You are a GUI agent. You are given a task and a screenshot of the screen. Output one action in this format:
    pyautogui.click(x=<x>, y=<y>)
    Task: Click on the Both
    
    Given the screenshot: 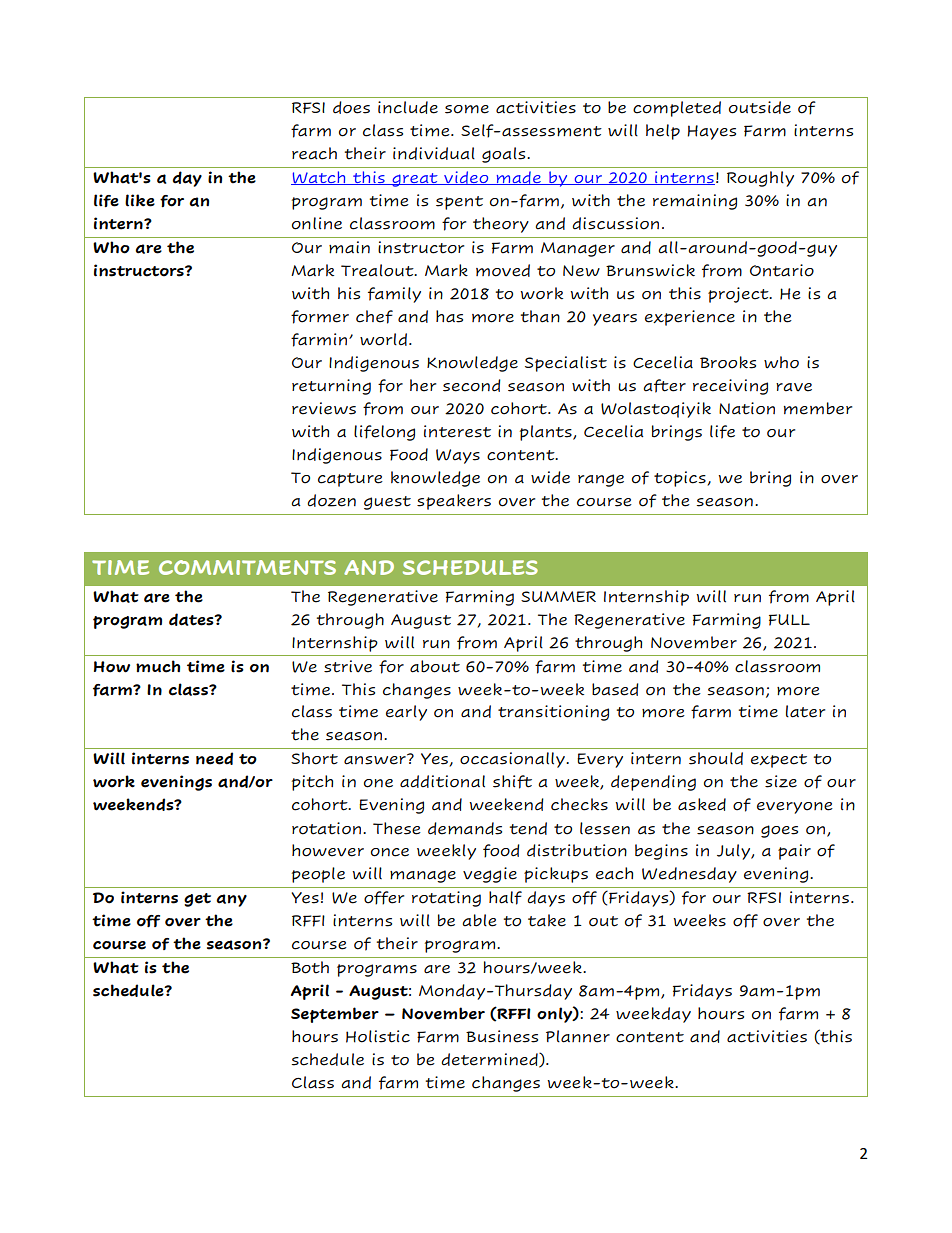 What is the action you would take?
    pyautogui.click(x=310, y=967)
